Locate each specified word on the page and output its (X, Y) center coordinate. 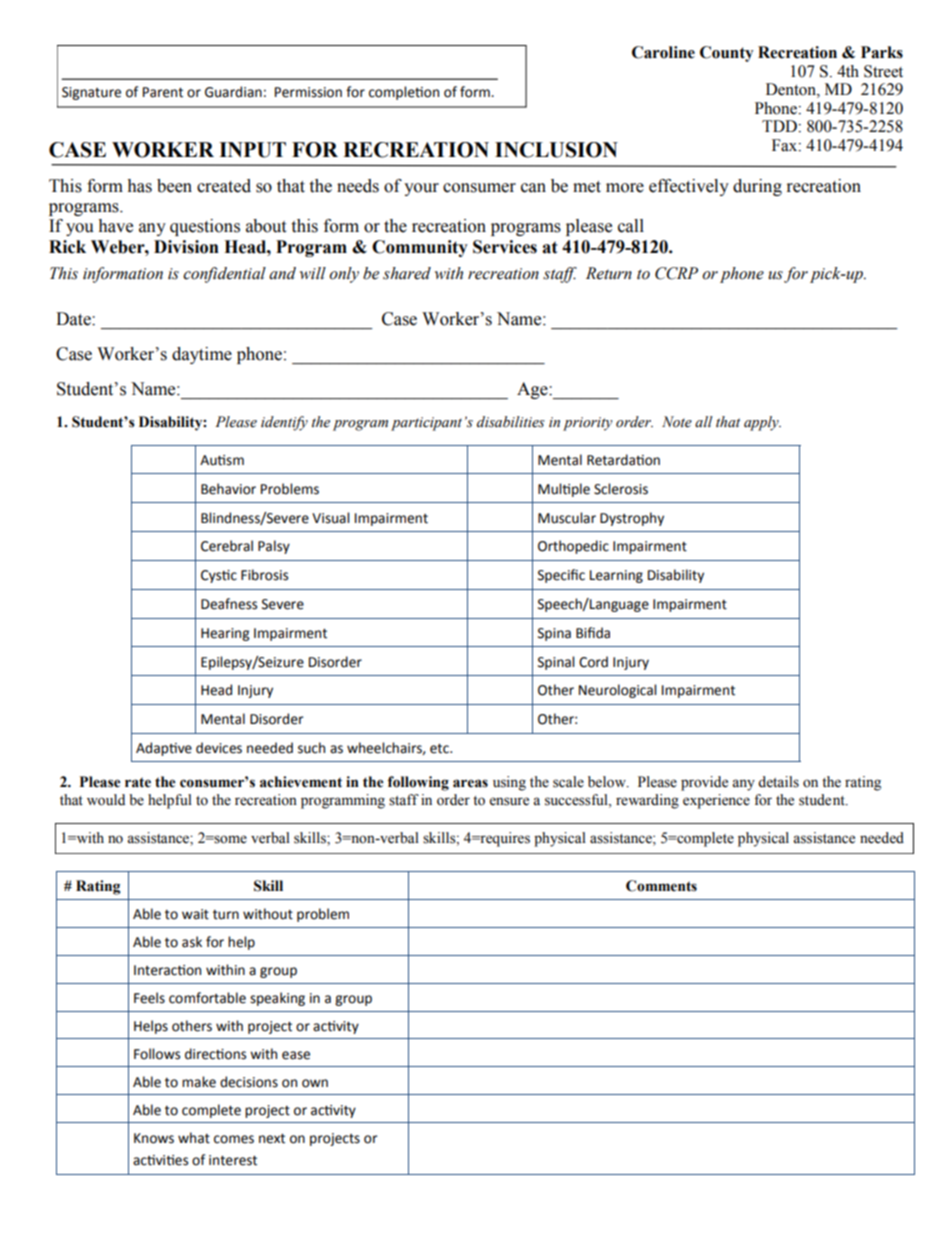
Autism (222, 460)
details (778, 782)
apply (762, 423)
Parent (163, 92)
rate (138, 782)
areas (470, 783)
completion (404, 93)
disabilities (511, 422)
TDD (780, 126)
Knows (154, 1138)
